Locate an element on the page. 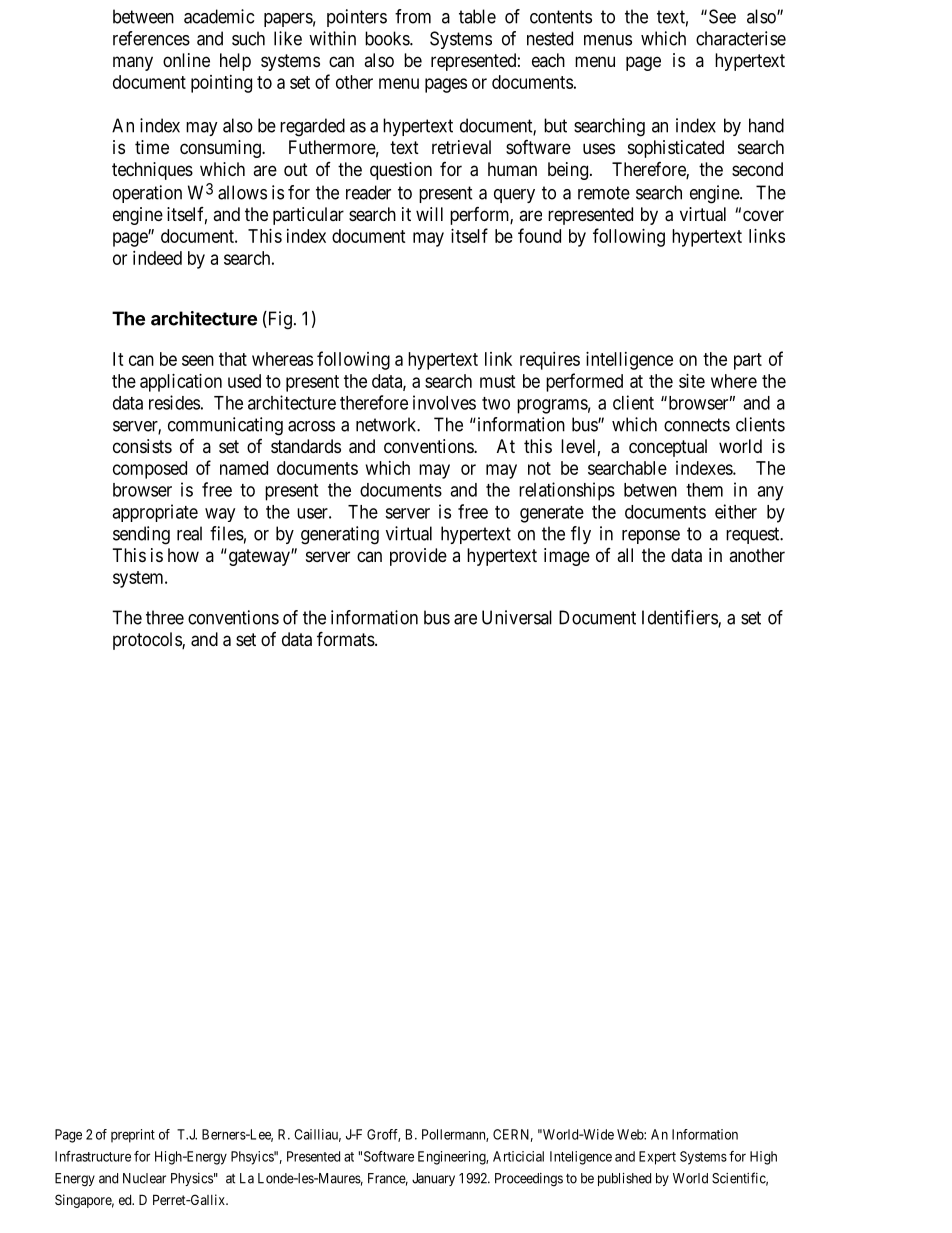  Identifiers is located at coordinates (680, 618).
